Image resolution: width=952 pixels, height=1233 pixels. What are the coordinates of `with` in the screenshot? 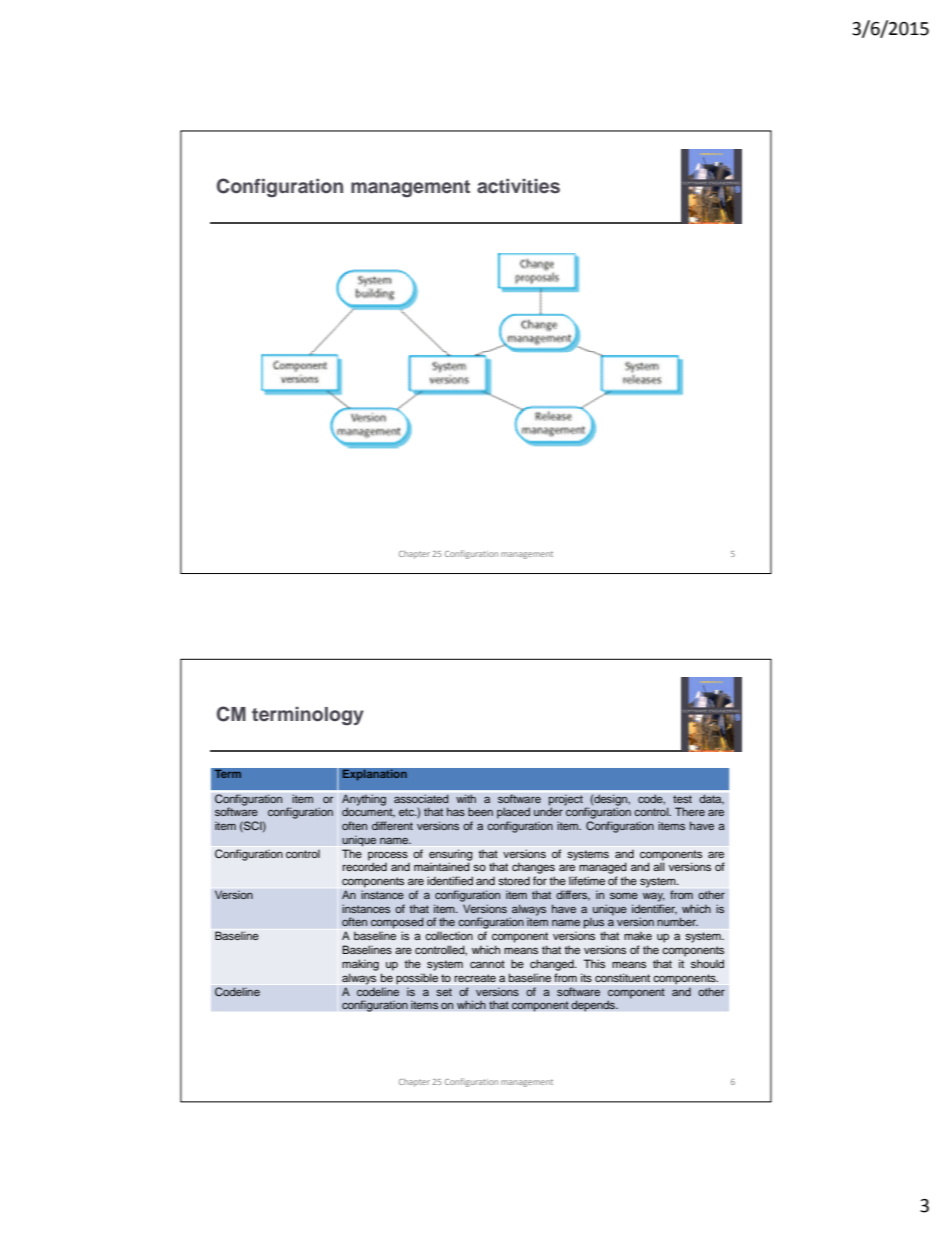 It's located at (466, 798).
